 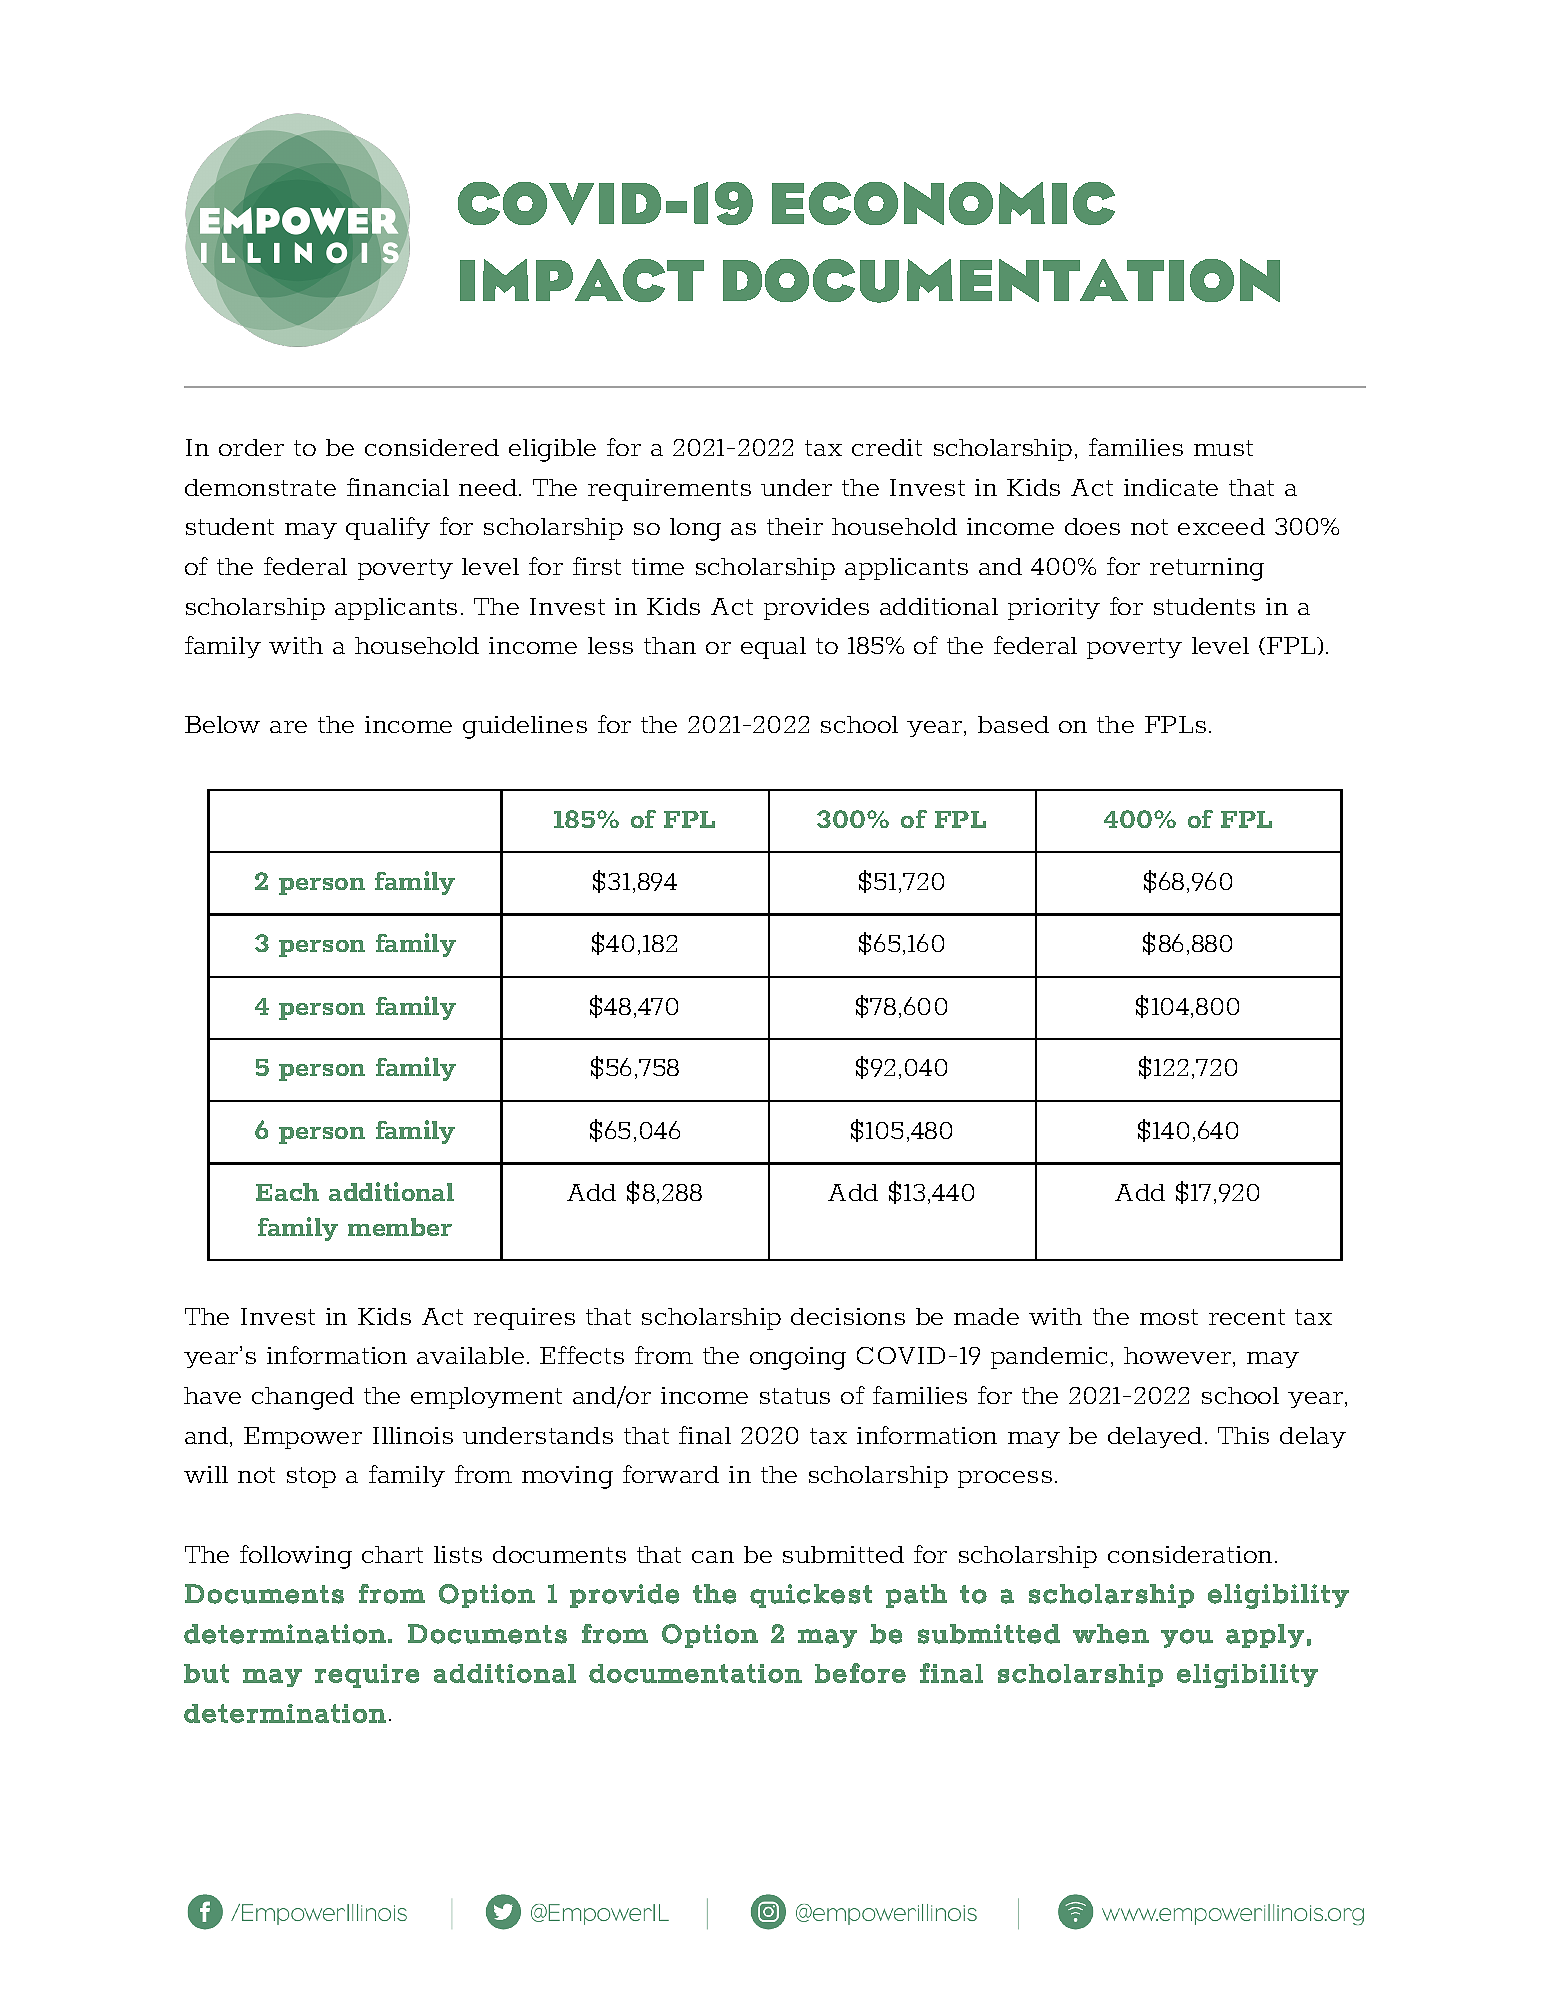 I want to click on must, so click(x=1223, y=448).
